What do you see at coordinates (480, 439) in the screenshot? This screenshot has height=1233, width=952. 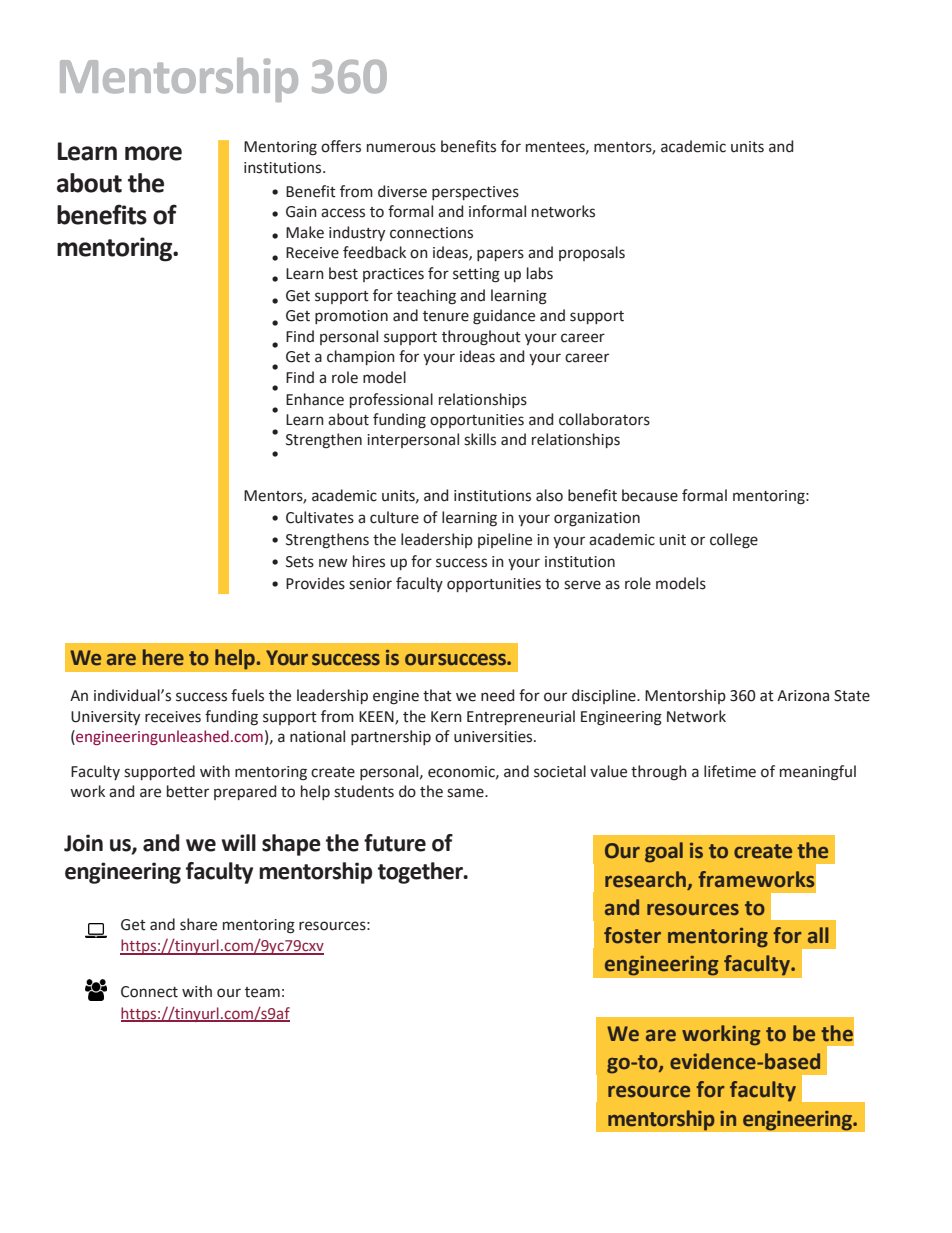 I see `skills` at bounding box center [480, 439].
